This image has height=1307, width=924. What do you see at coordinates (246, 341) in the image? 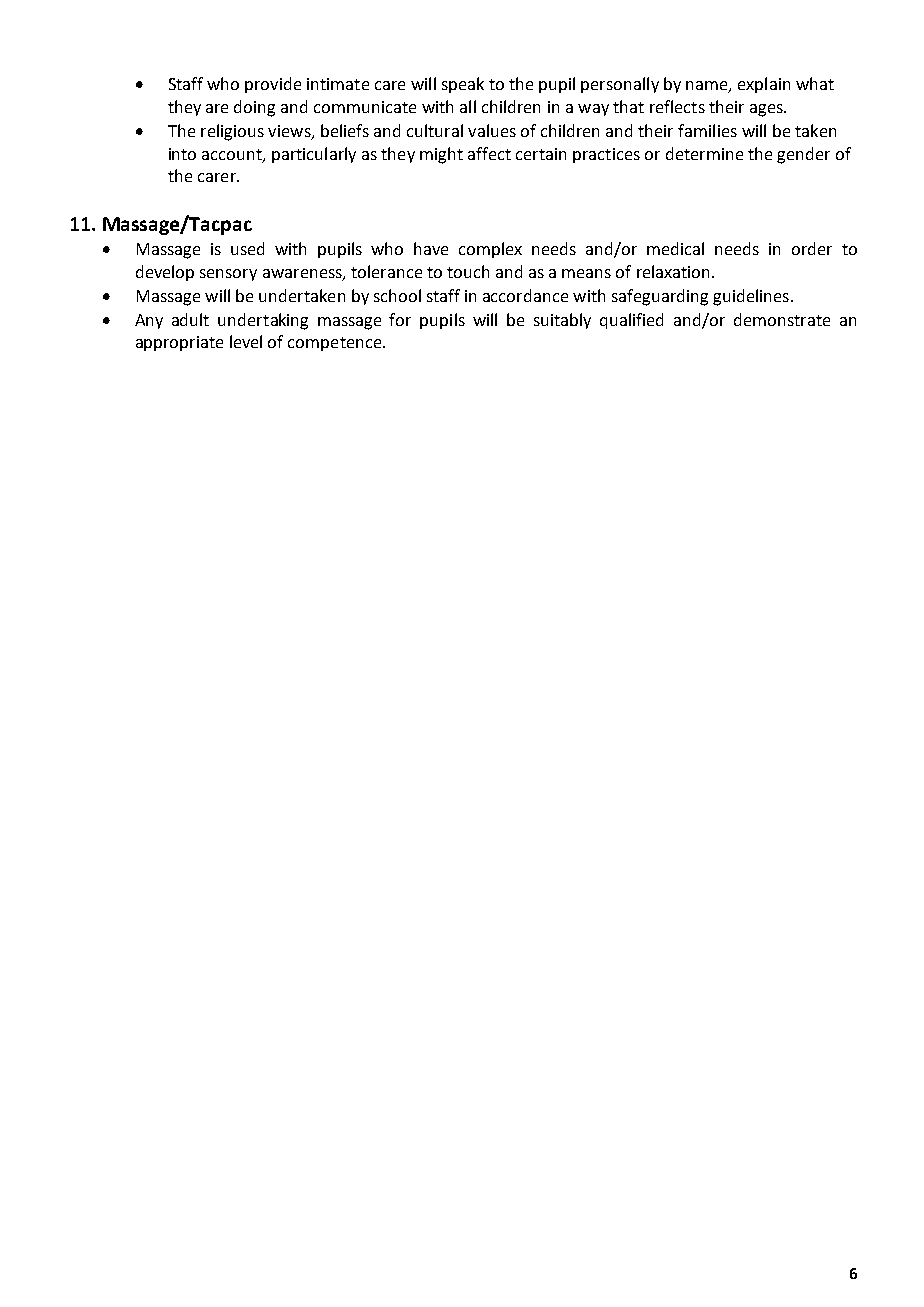
I see `level` at bounding box center [246, 341].
